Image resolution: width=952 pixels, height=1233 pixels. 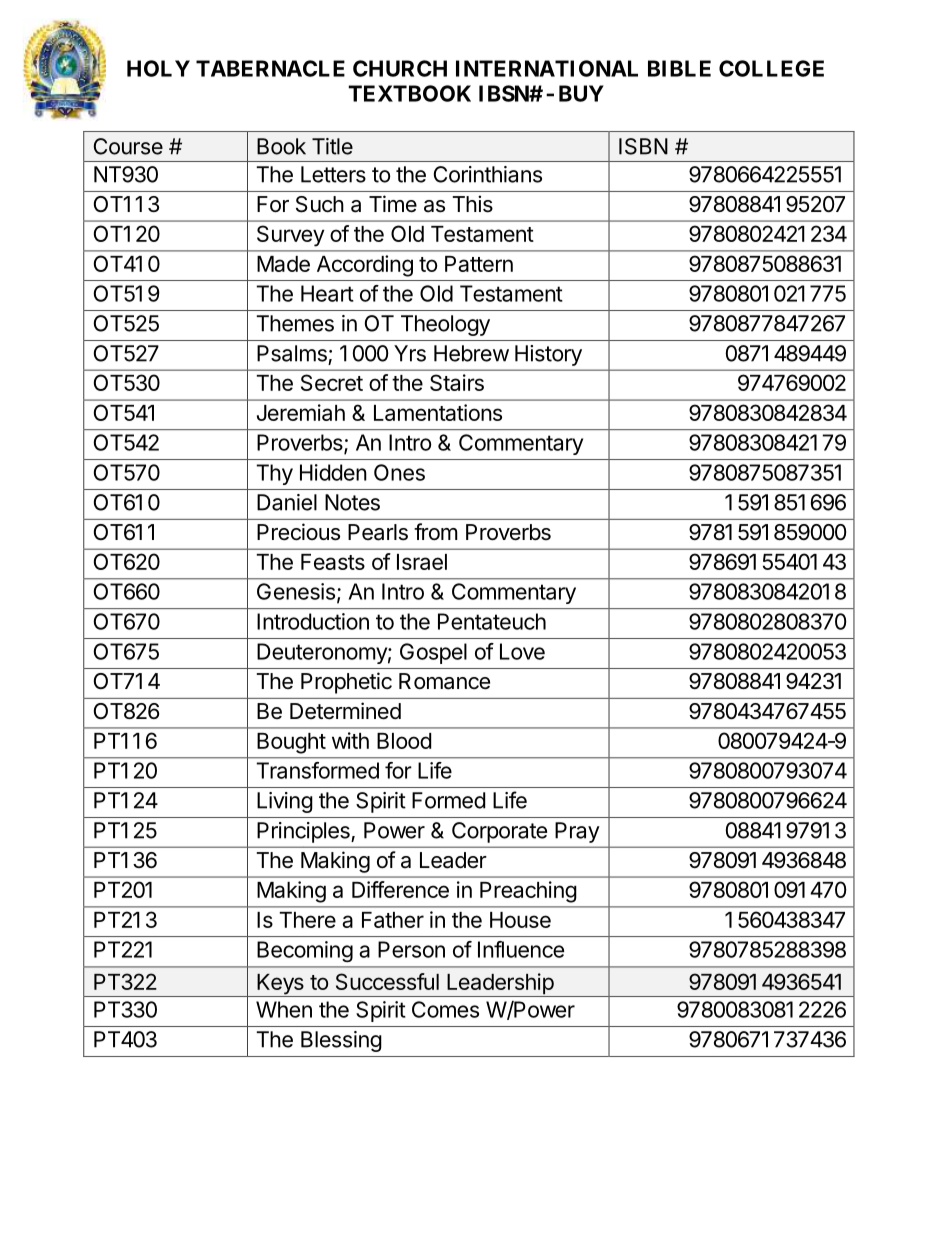 I want to click on BIBLE, so click(x=679, y=68).
